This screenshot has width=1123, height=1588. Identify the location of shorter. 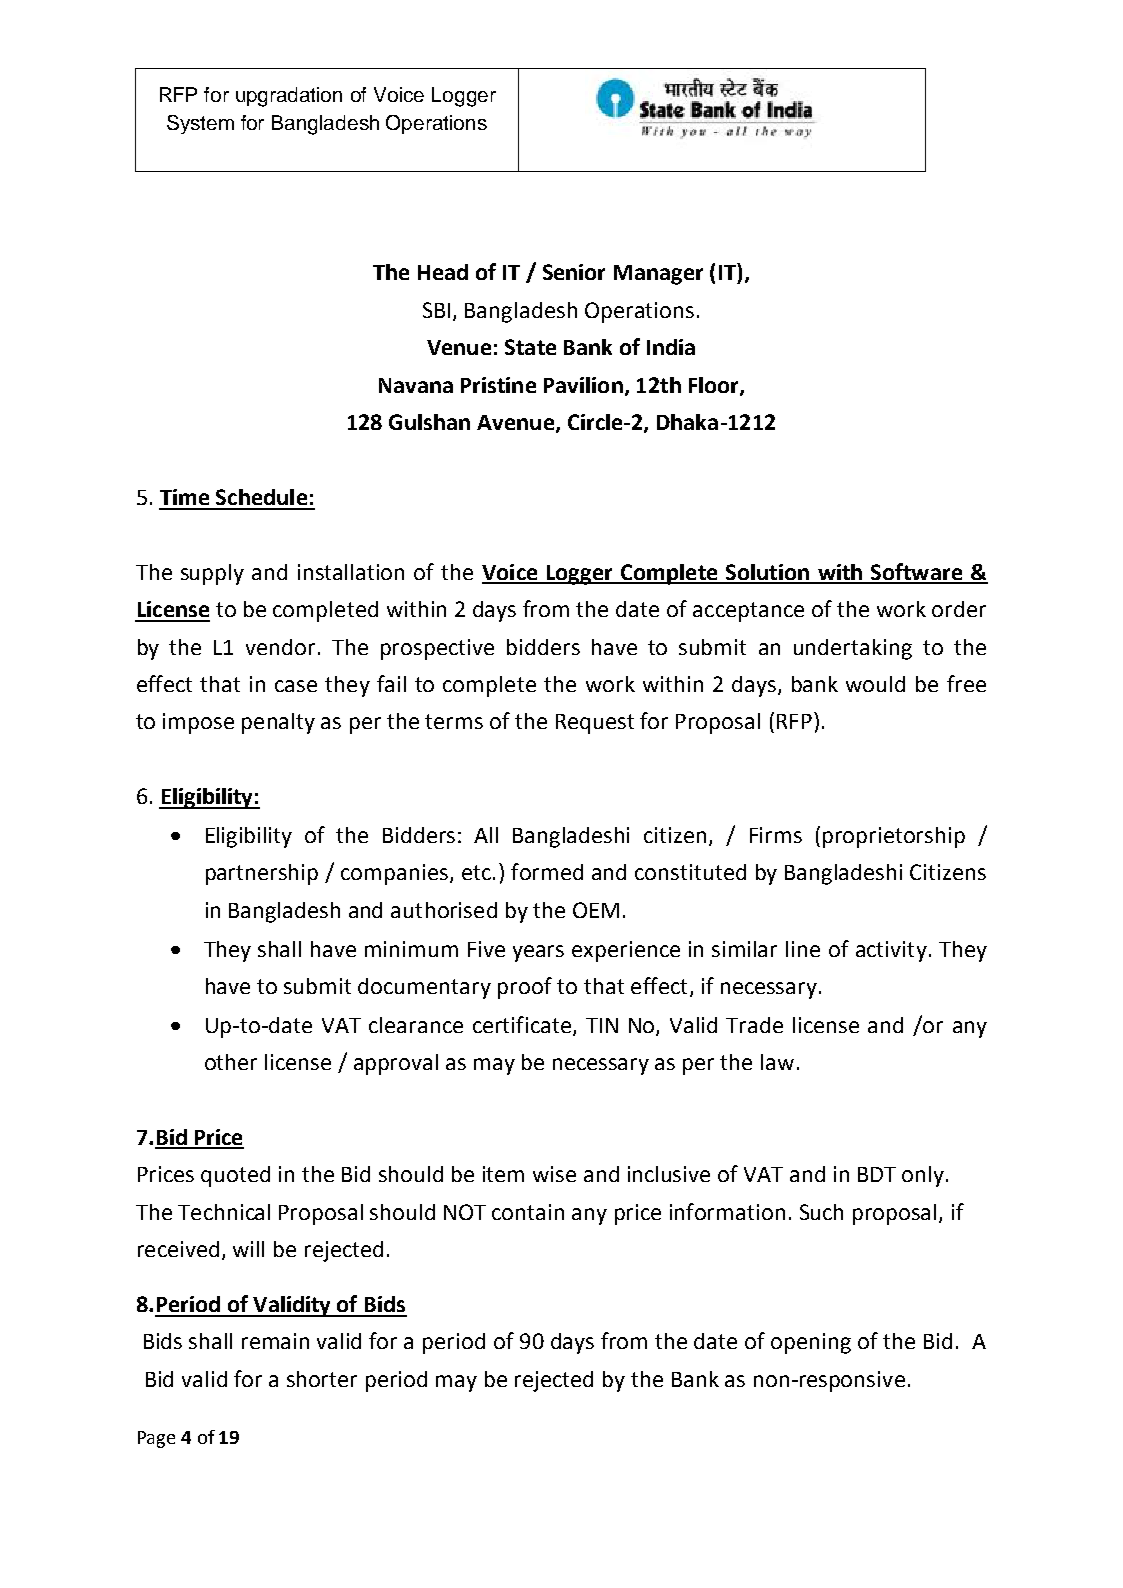
(322, 1379).
